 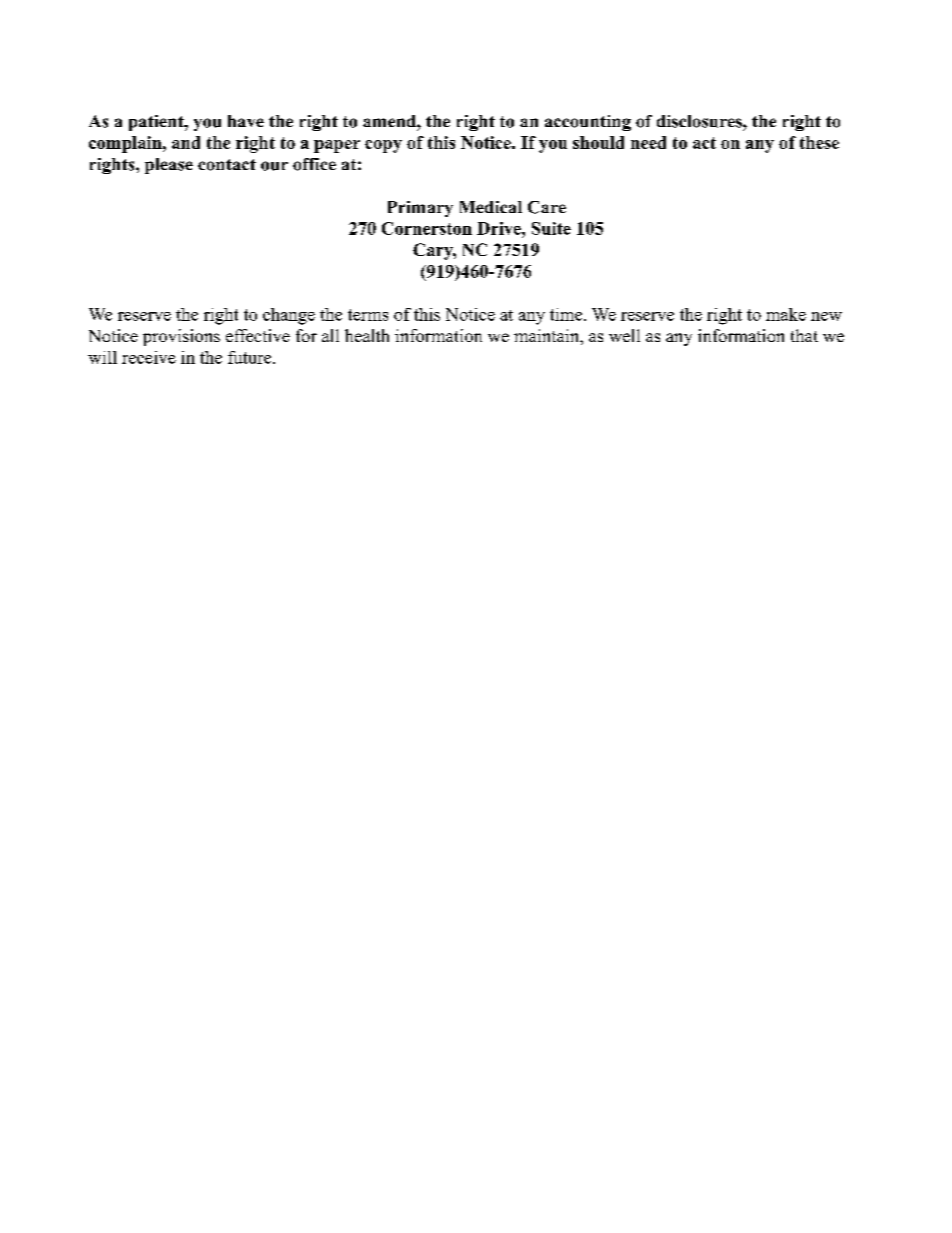 I want to click on please, so click(x=169, y=166).
